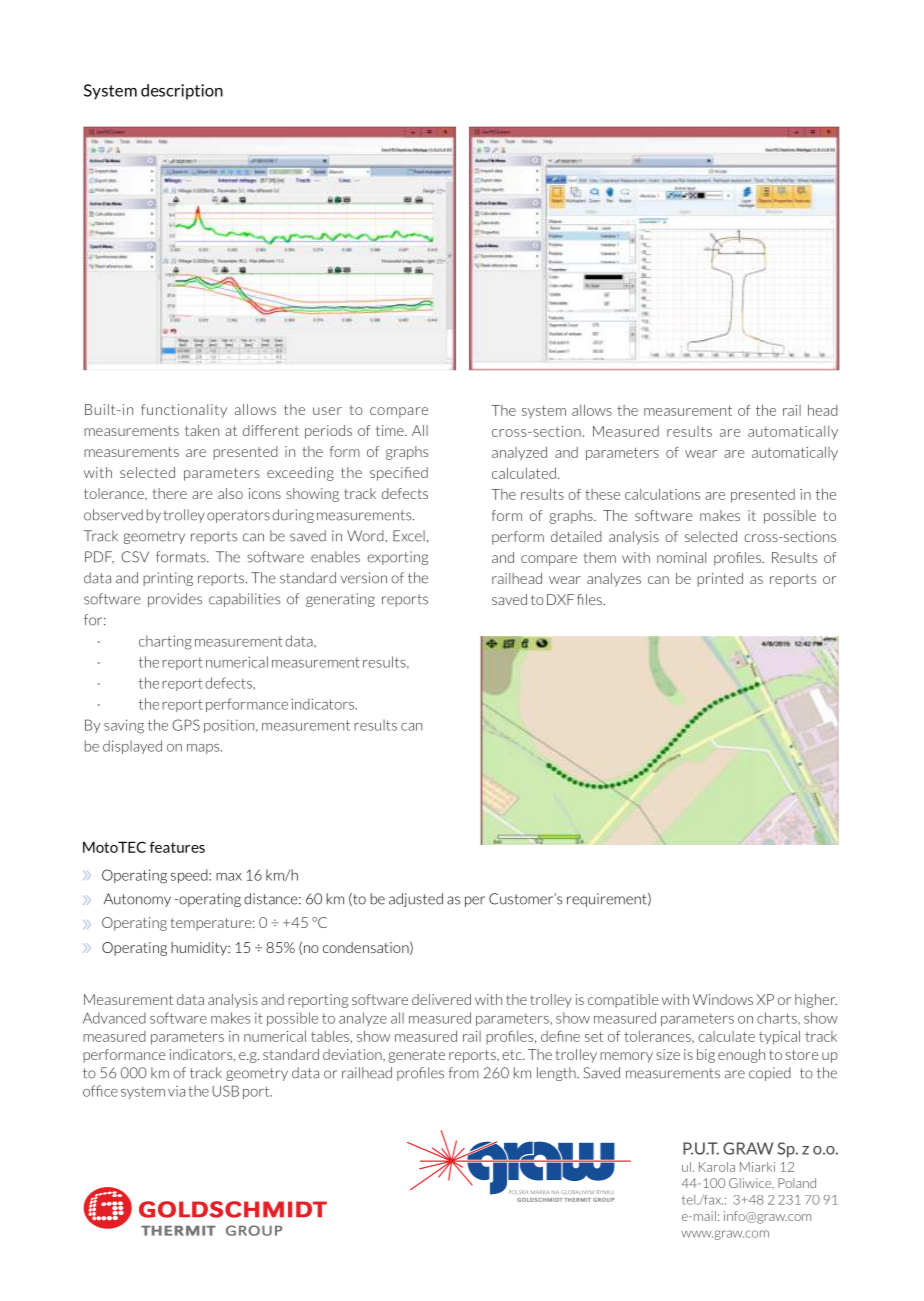  I want to click on functionality, so click(184, 411).
